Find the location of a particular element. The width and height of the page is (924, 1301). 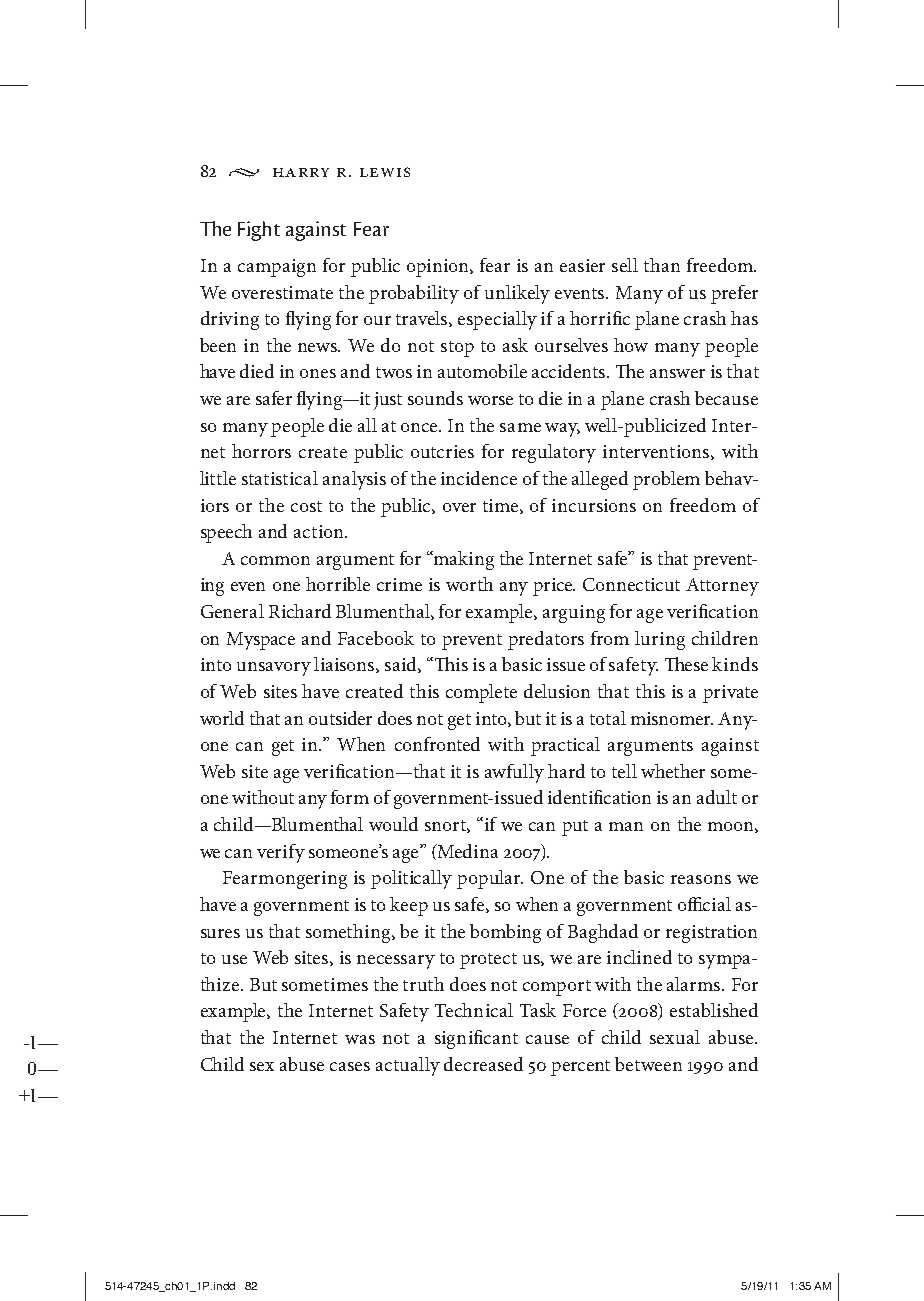

worse is located at coordinates (490, 400).
